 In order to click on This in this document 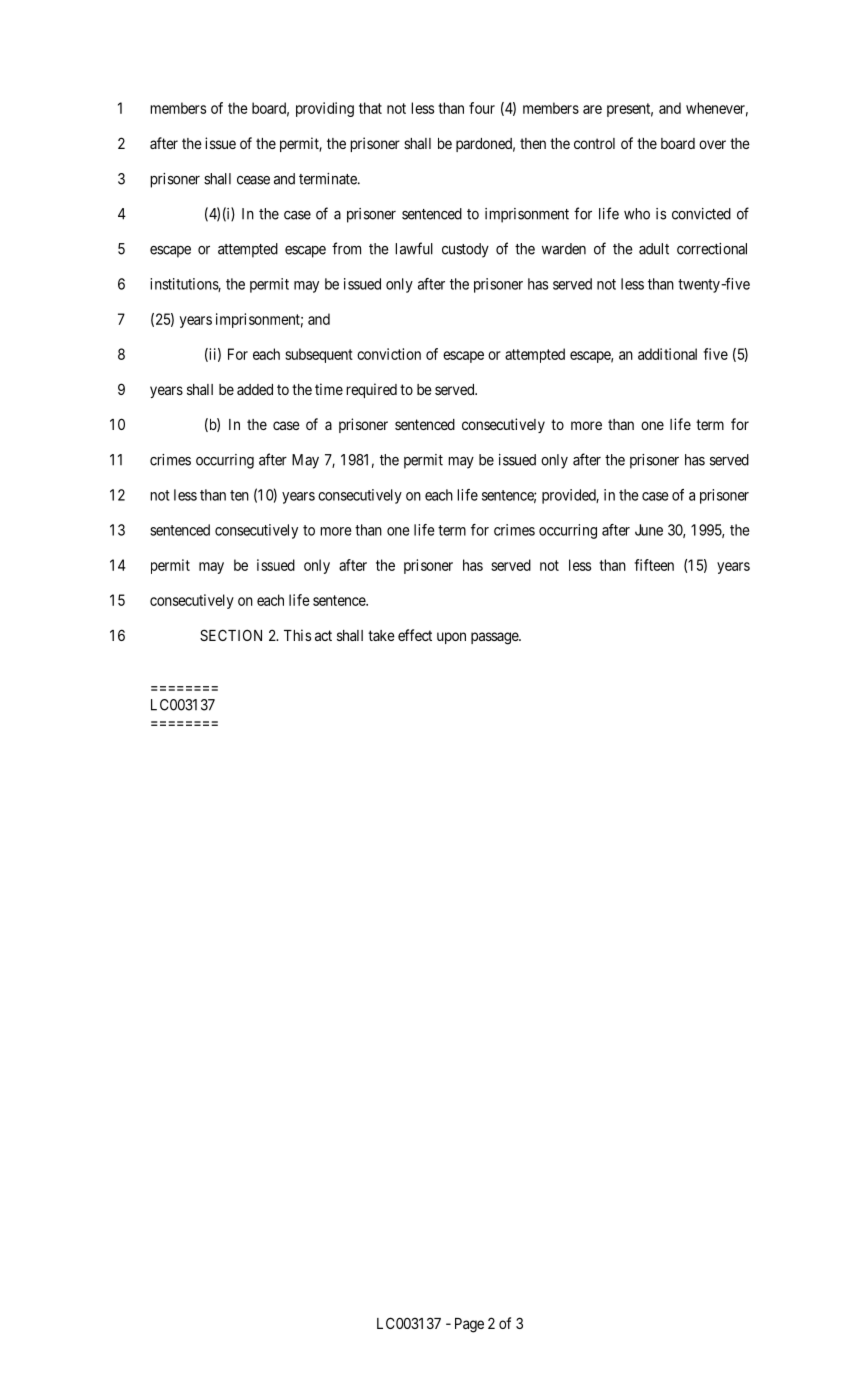, I will do `click(297, 635)`.
